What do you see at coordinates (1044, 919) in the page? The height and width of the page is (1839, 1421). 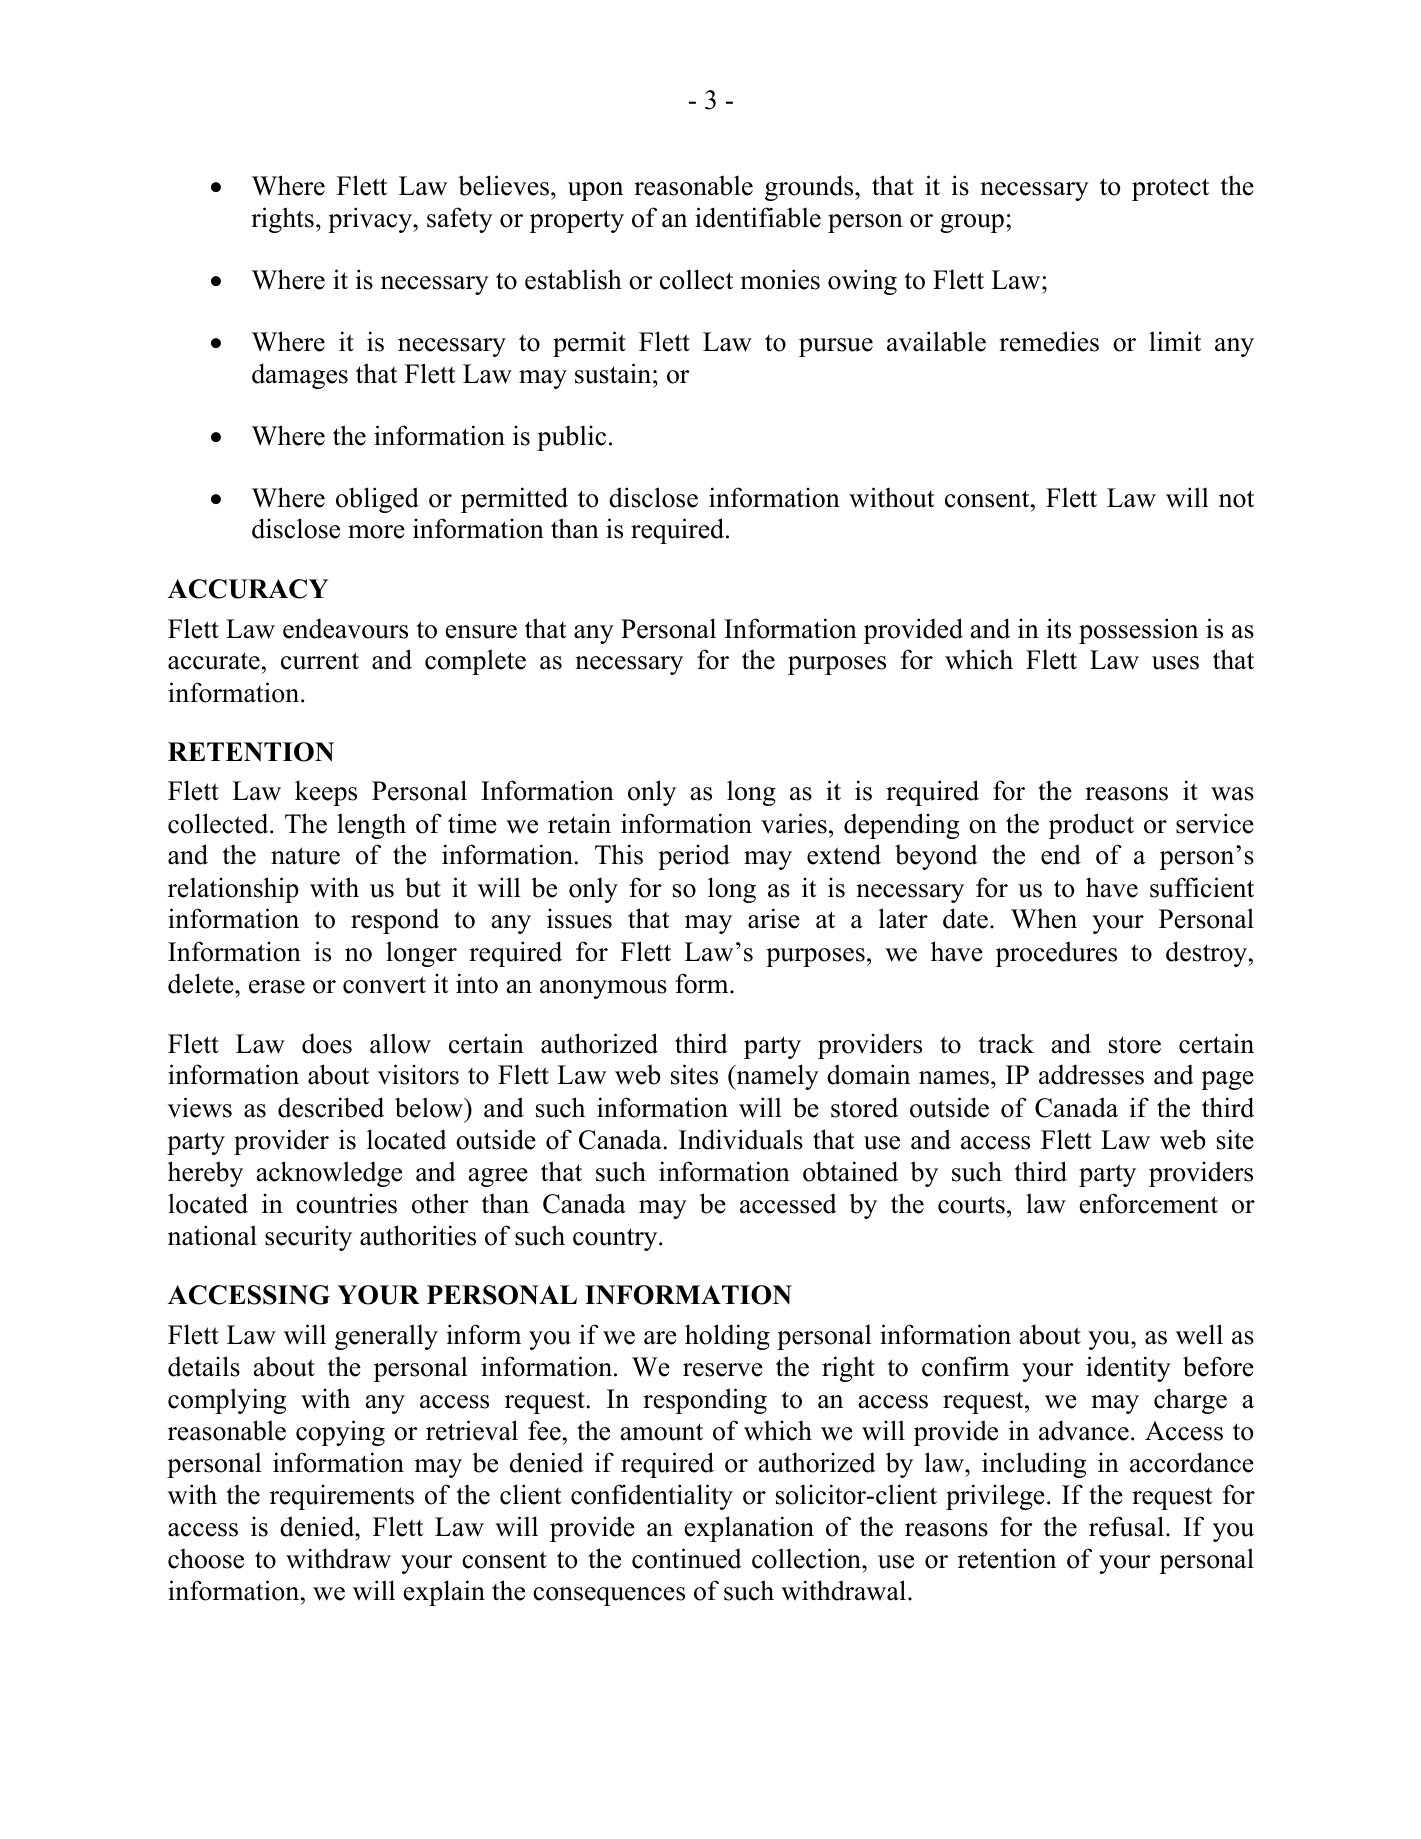 I see `When` at bounding box center [1044, 919].
